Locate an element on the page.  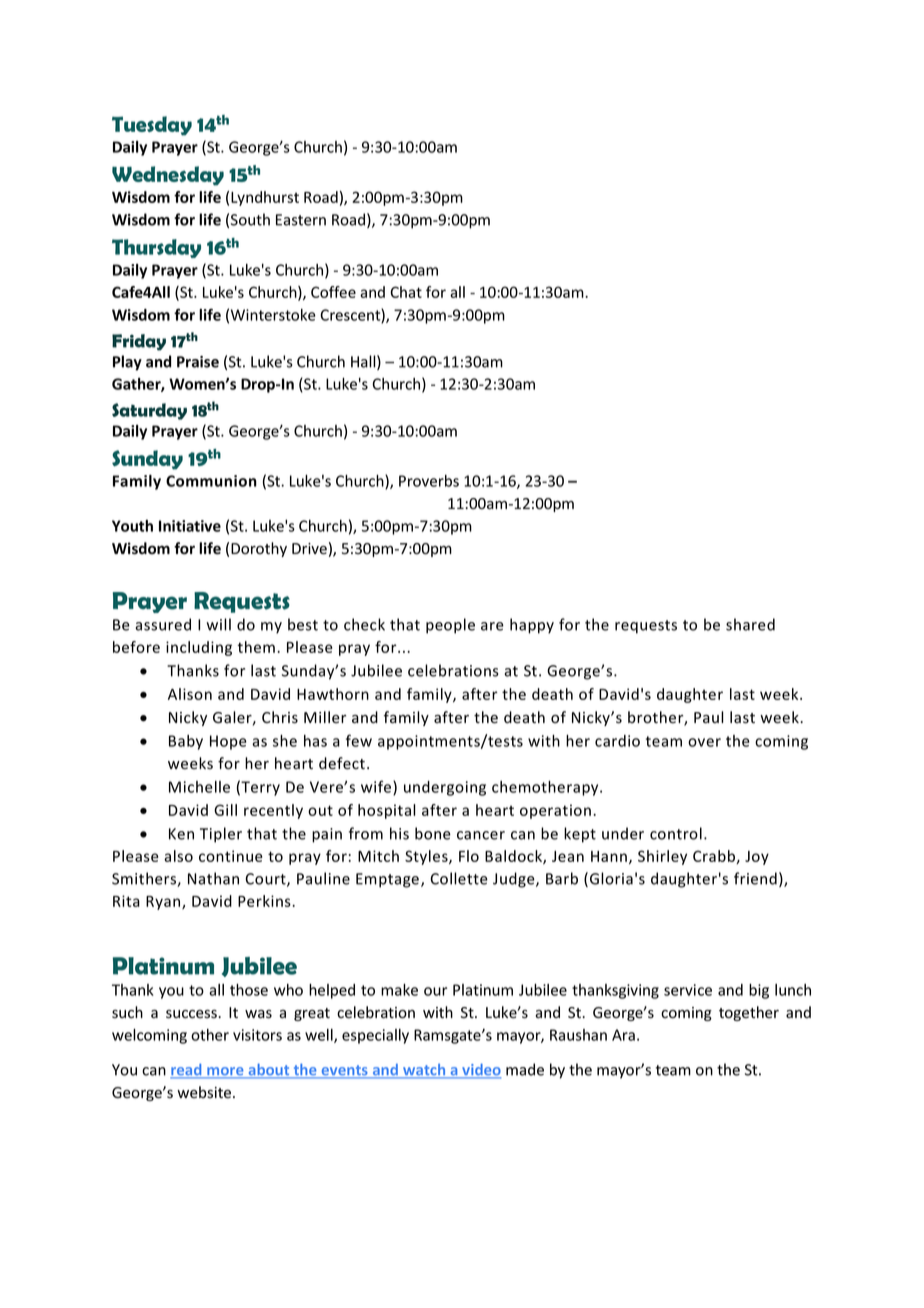
shared is located at coordinates (750, 624).
